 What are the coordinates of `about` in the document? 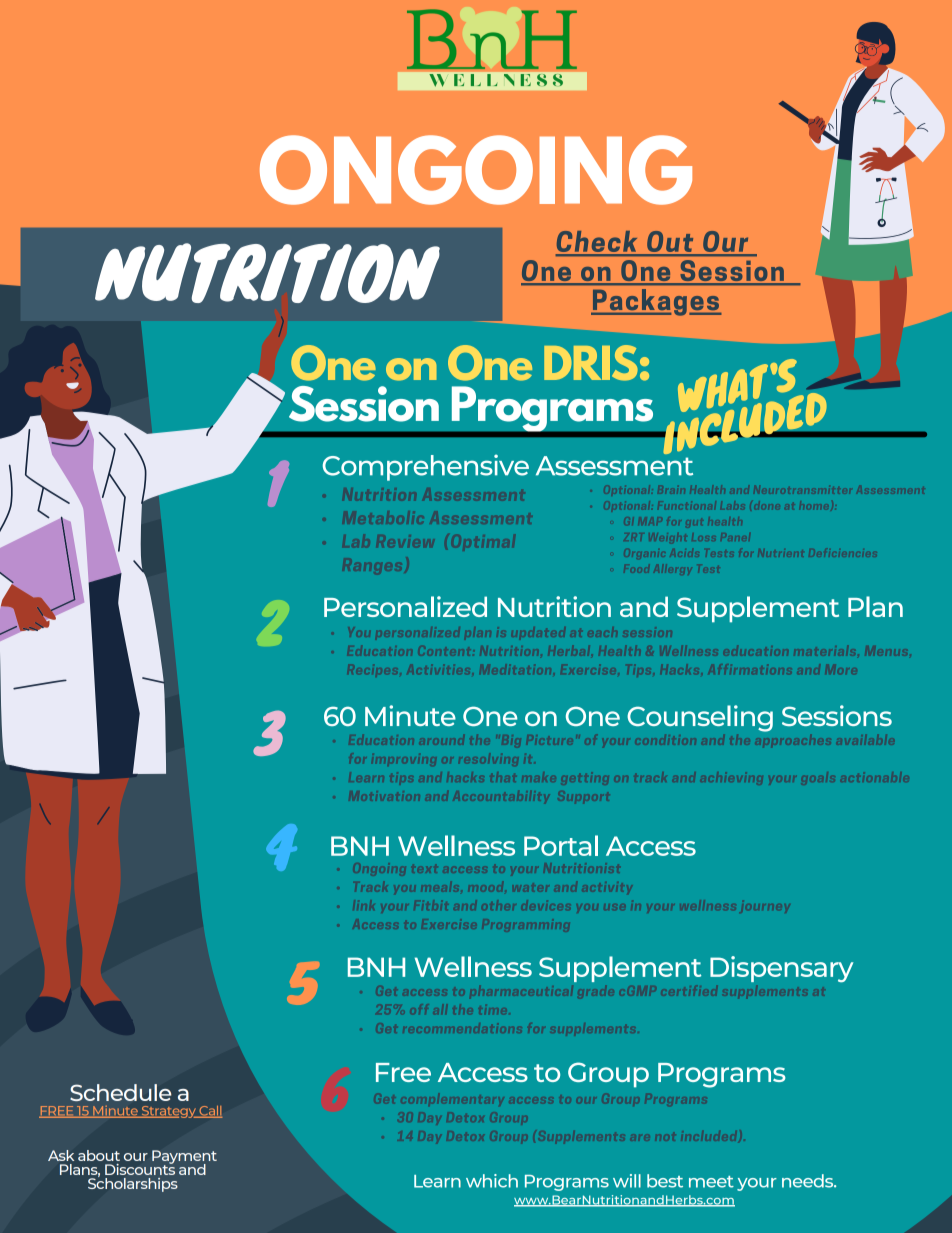 It's located at (99, 1155).
